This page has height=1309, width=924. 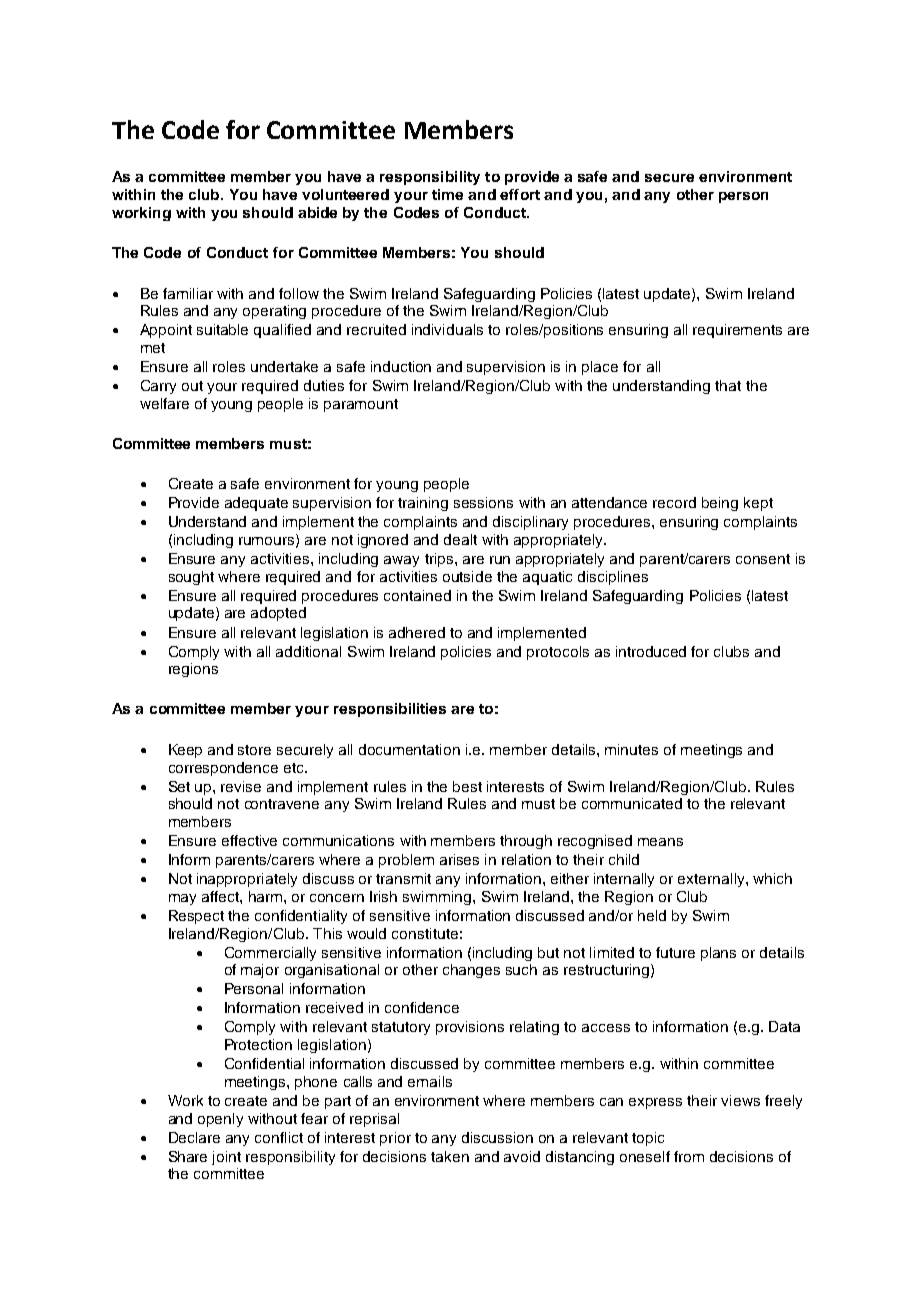 I want to click on adhered, so click(x=417, y=632).
